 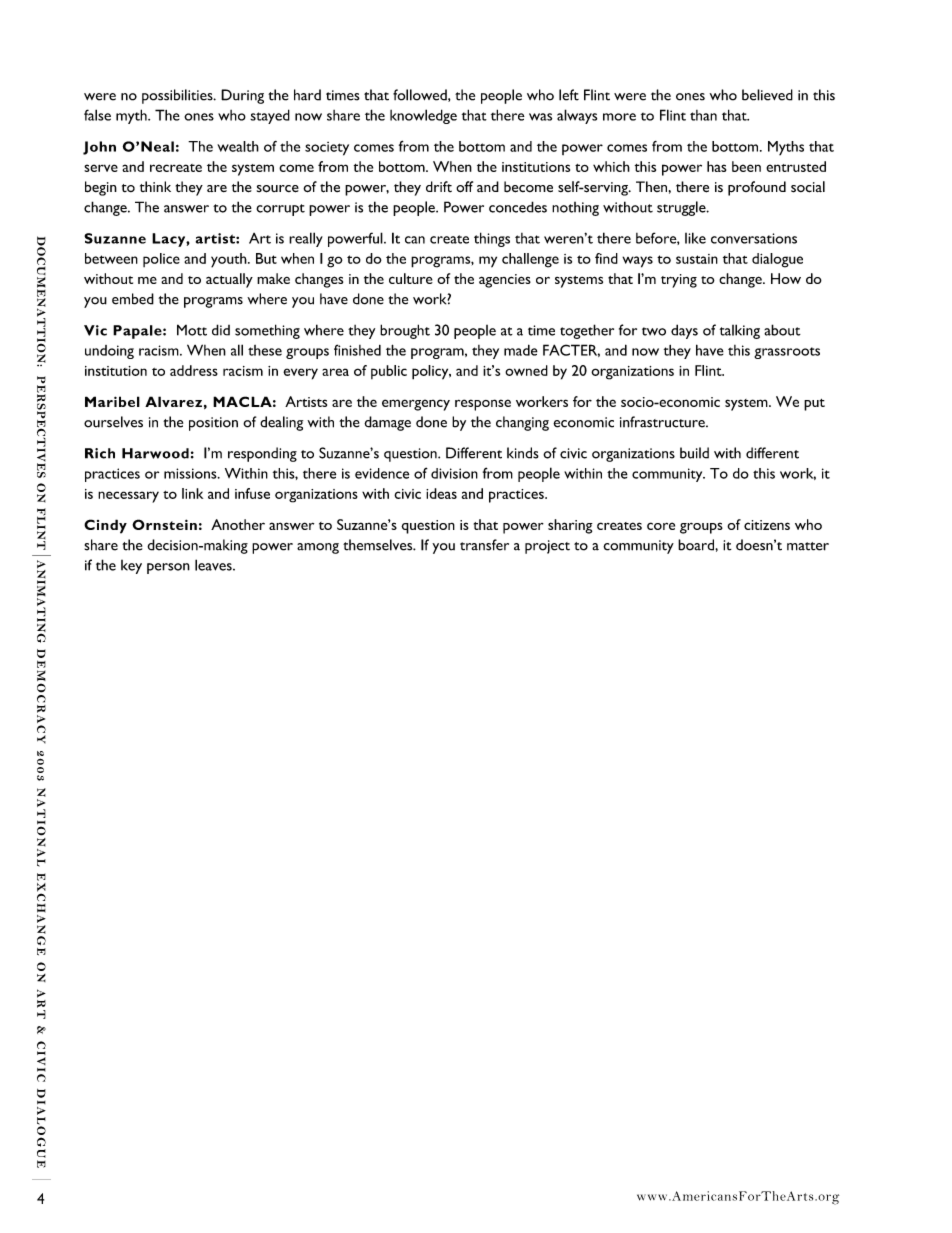 I want to click on During, so click(x=242, y=96).
